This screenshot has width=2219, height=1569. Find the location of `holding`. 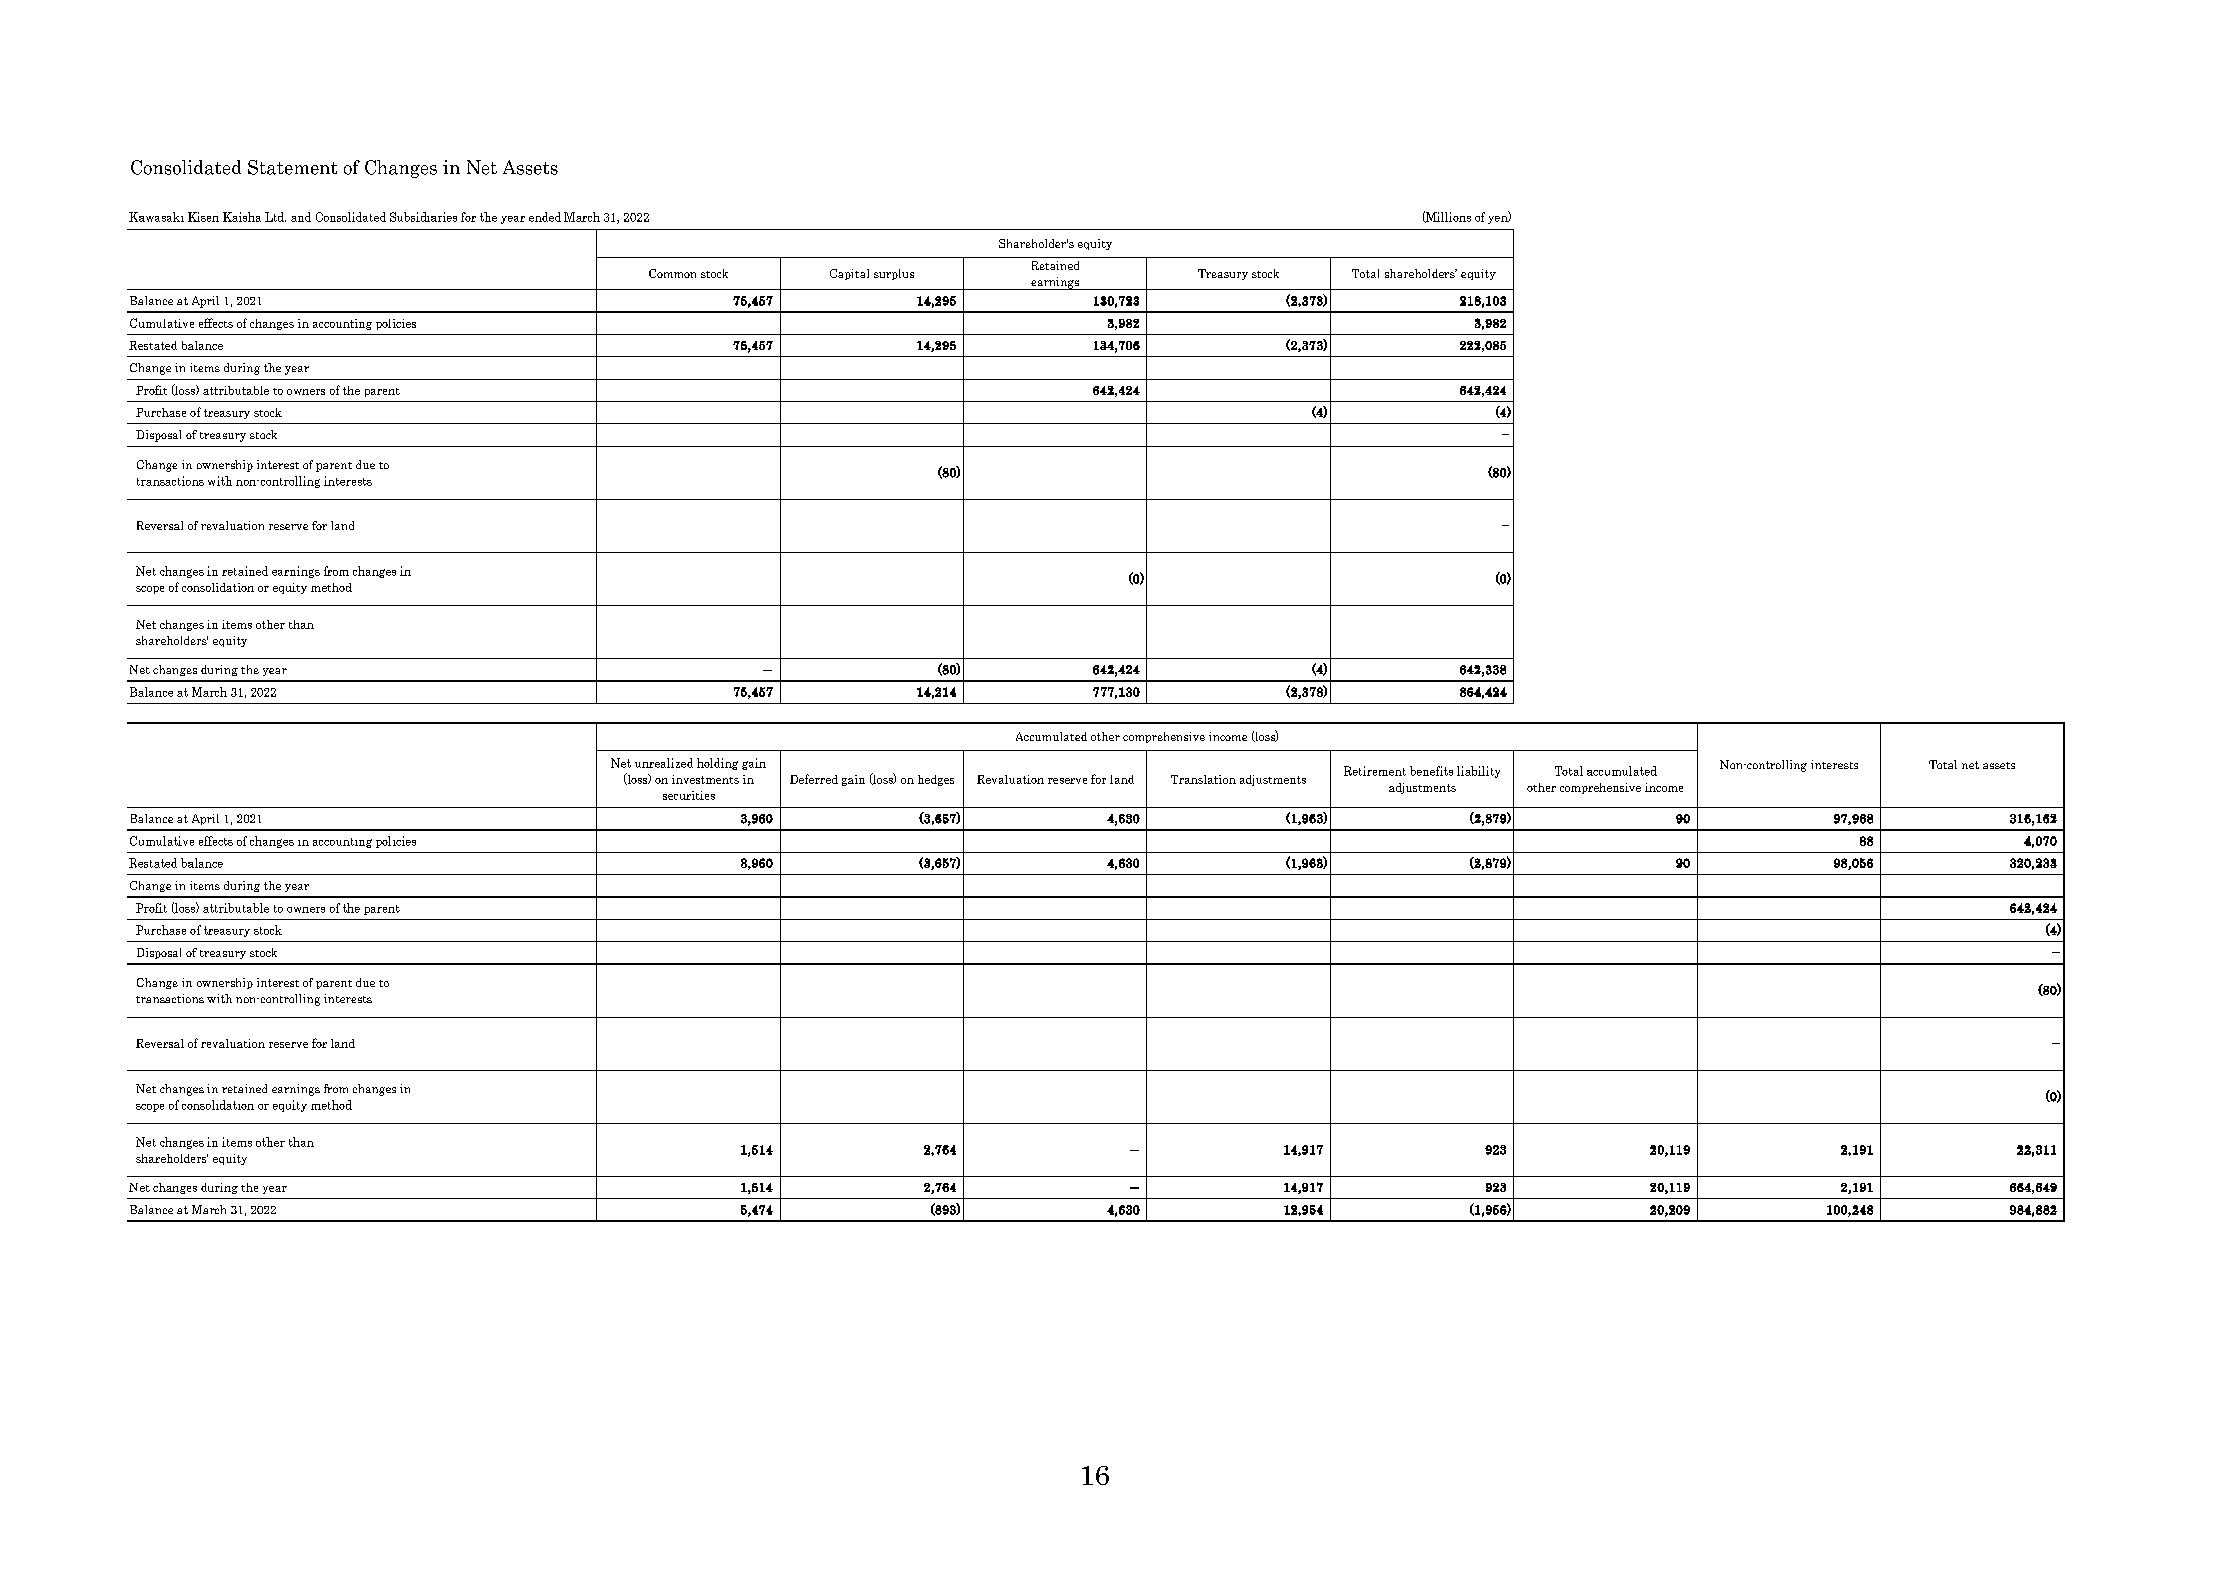

holding is located at coordinates (717, 764).
